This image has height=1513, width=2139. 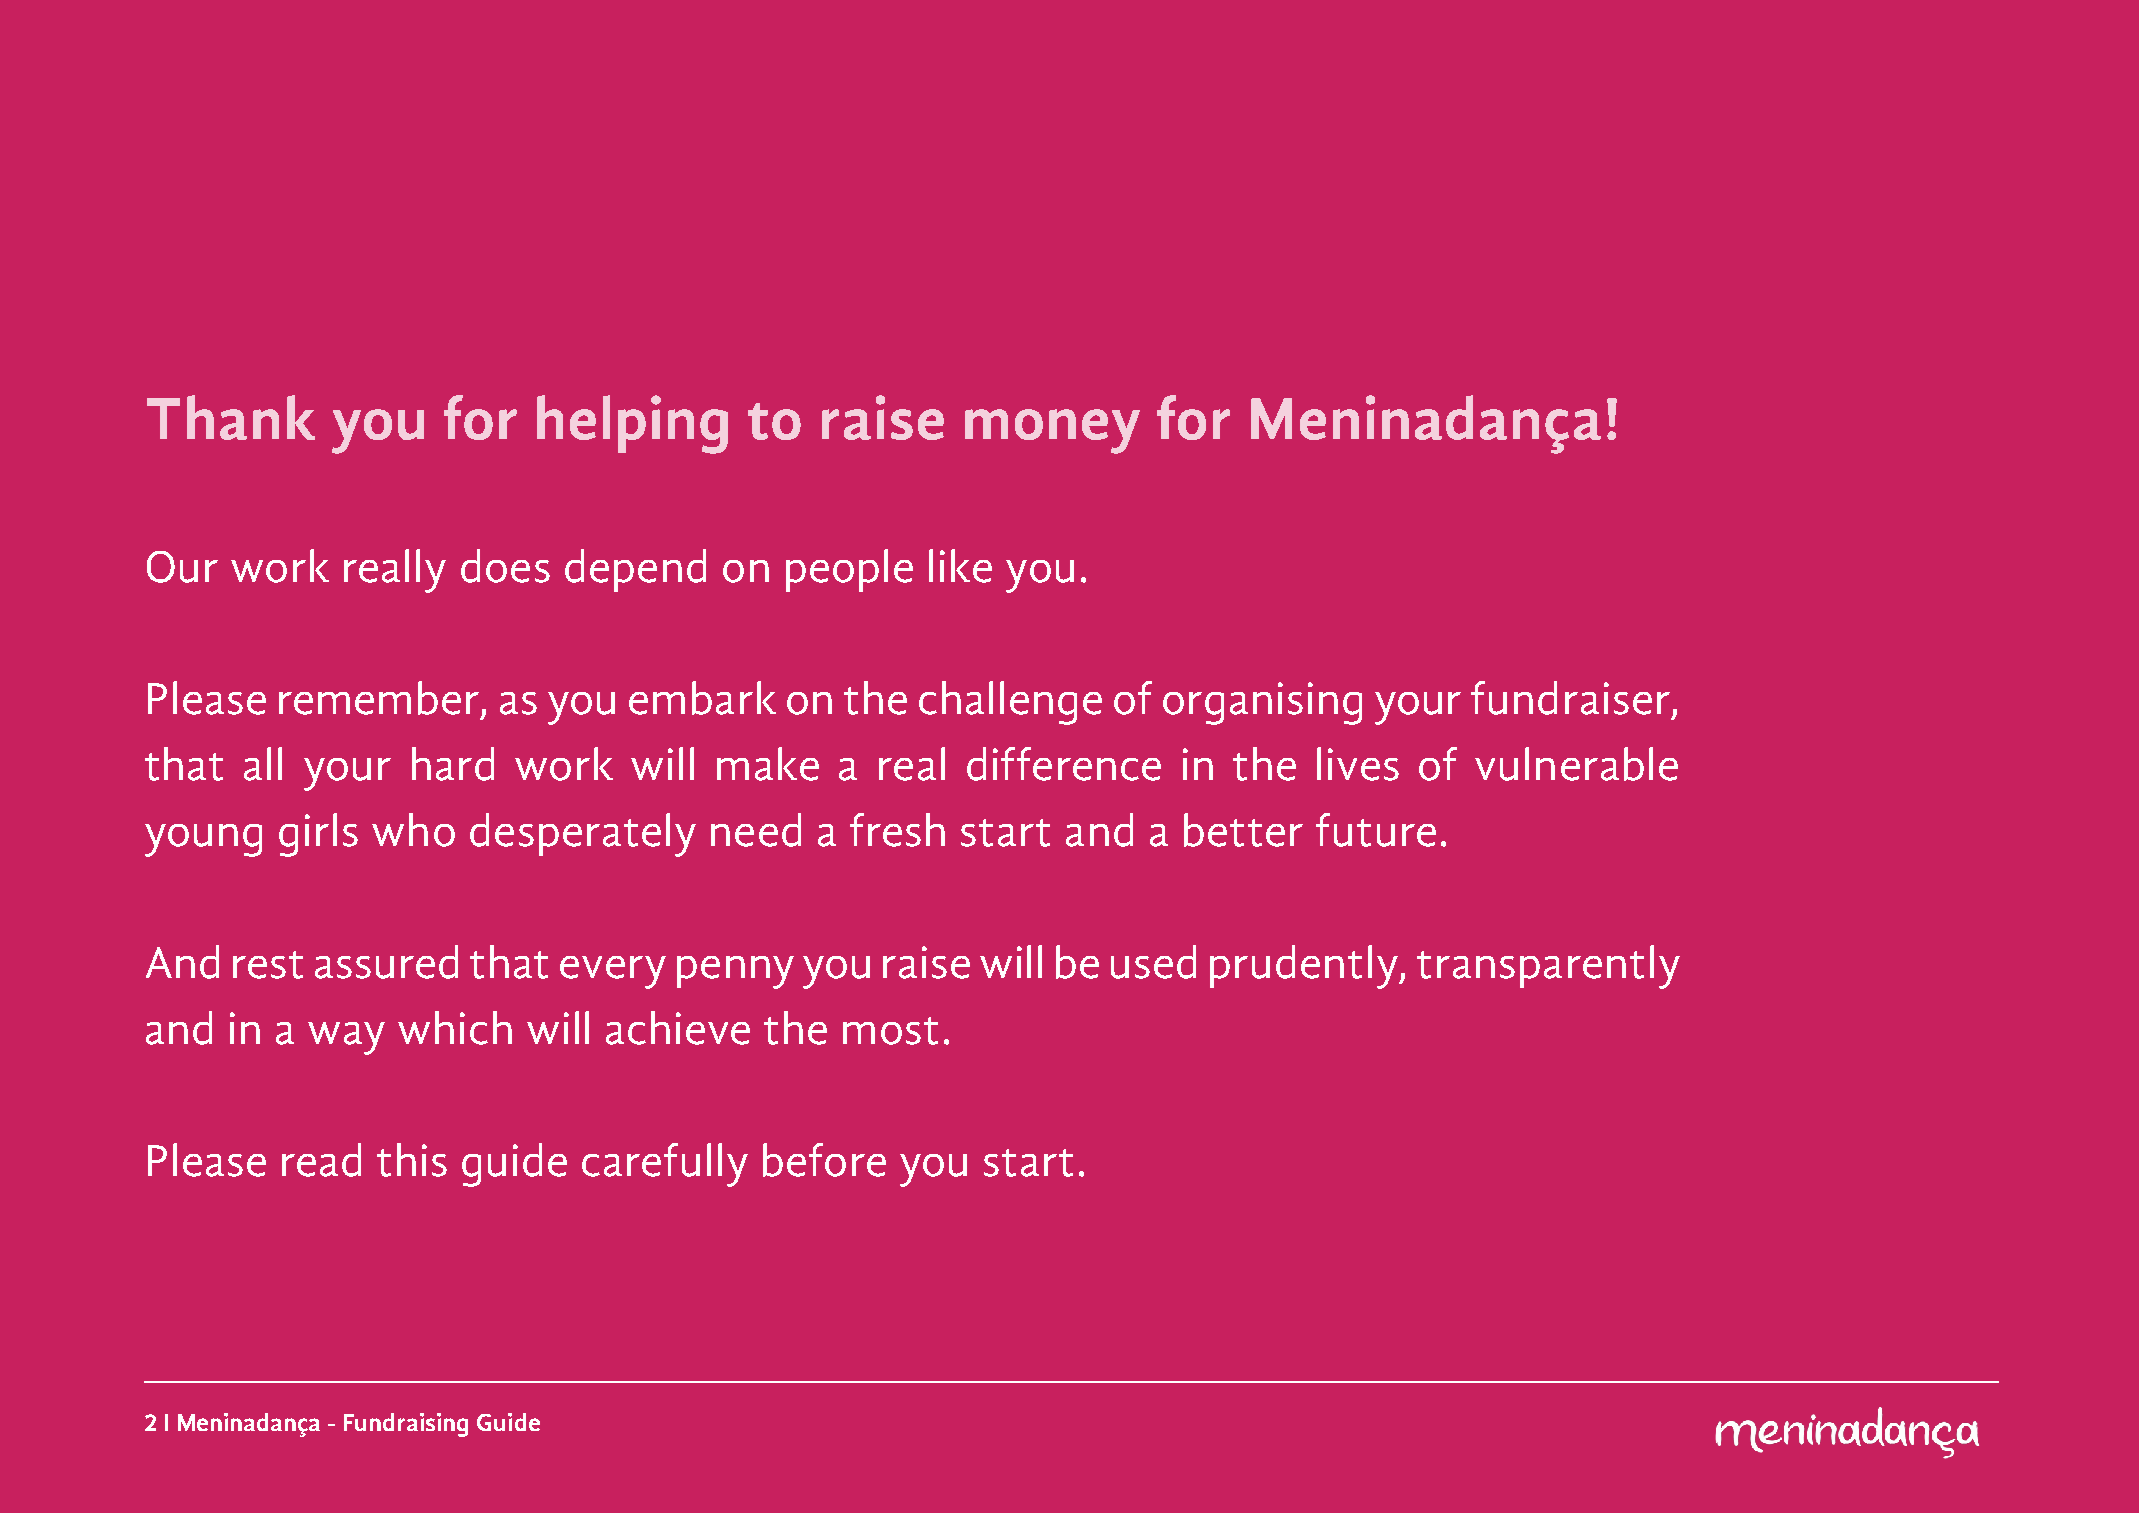 What do you see at coordinates (1305, 967) in the image?
I see `prudently` at bounding box center [1305, 967].
